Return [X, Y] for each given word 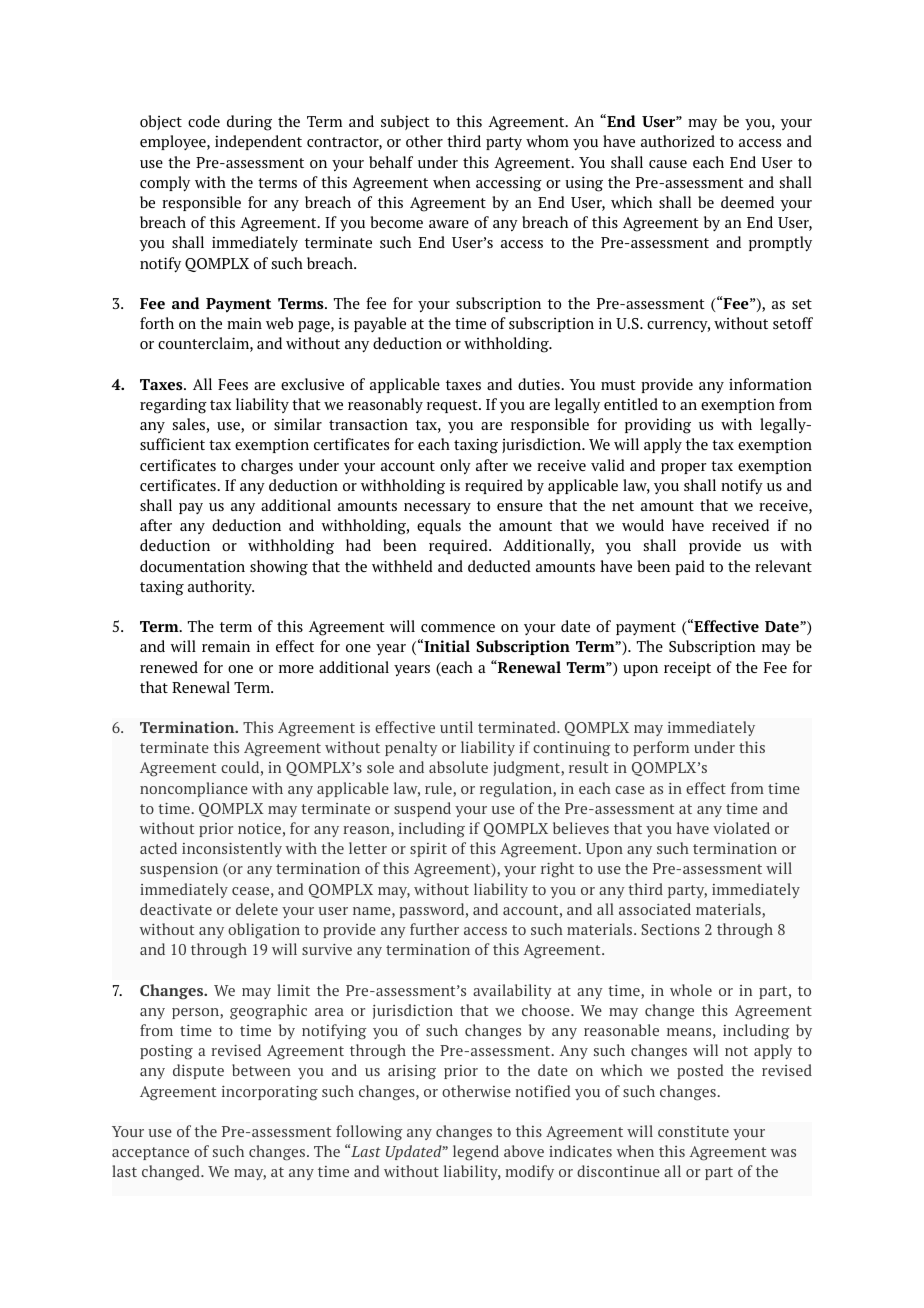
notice [259, 828]
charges [267, 467]
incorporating [270, 1093]
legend [476, 1153]
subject [405, 122]
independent [258, 142]
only [455, 466]
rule [439, 789]
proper [683, 468]
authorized [678, 141]
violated [741, 828]
